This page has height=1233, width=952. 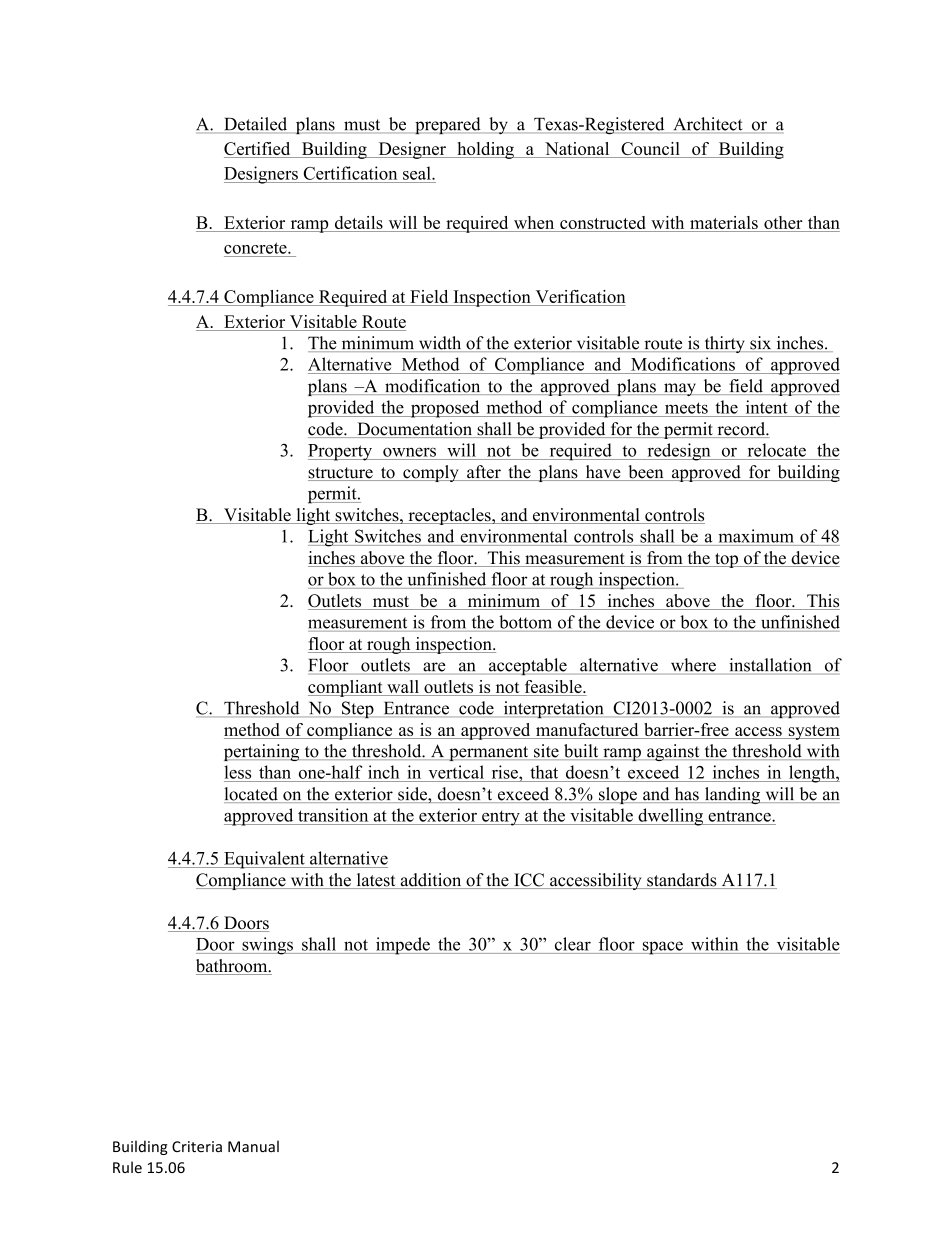 What do you see at coordinates (256, 248) in the page?
I see `concrete` at bounding box center [256, 248].
